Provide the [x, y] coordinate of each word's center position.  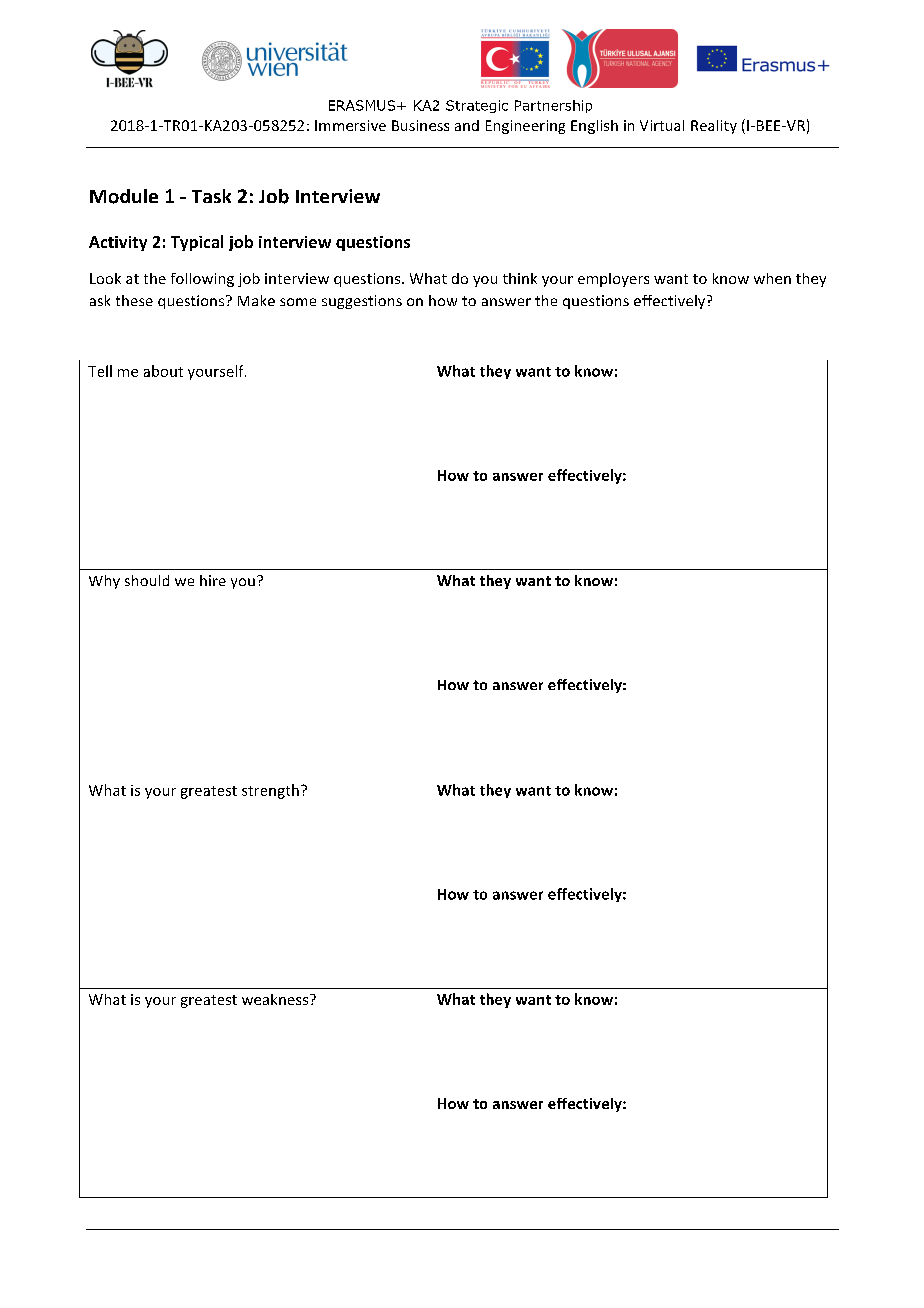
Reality [714, 127]
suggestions [362, 302]
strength [270, 791]
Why [104, 582]
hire [213, 580]
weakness [276, 999]
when [772, 278]
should [147, 580]
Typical [197, 243]
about [163, 371]
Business [420, 125]
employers [613, 280]
